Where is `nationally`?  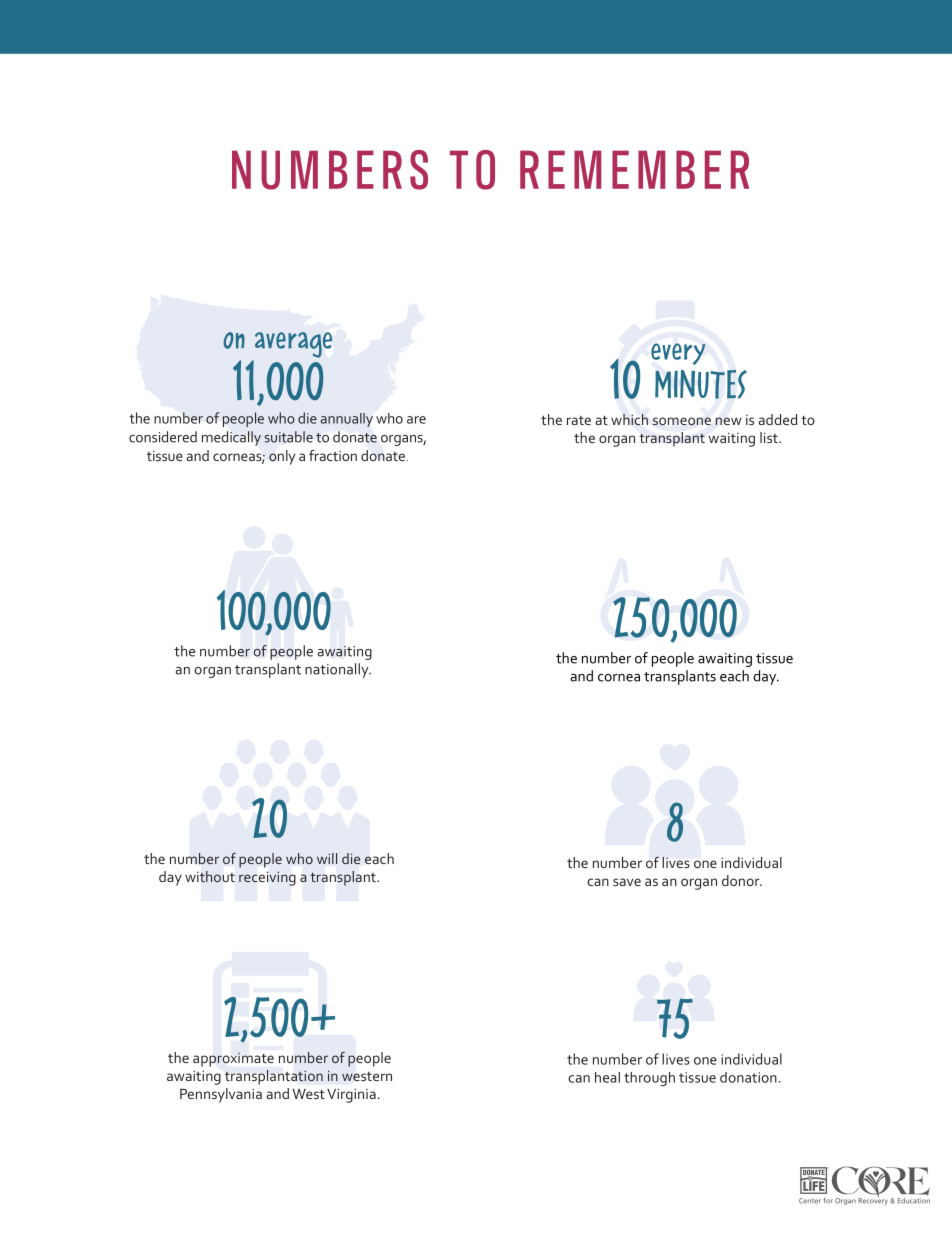
nationally is located at coordinates (338, 670).
